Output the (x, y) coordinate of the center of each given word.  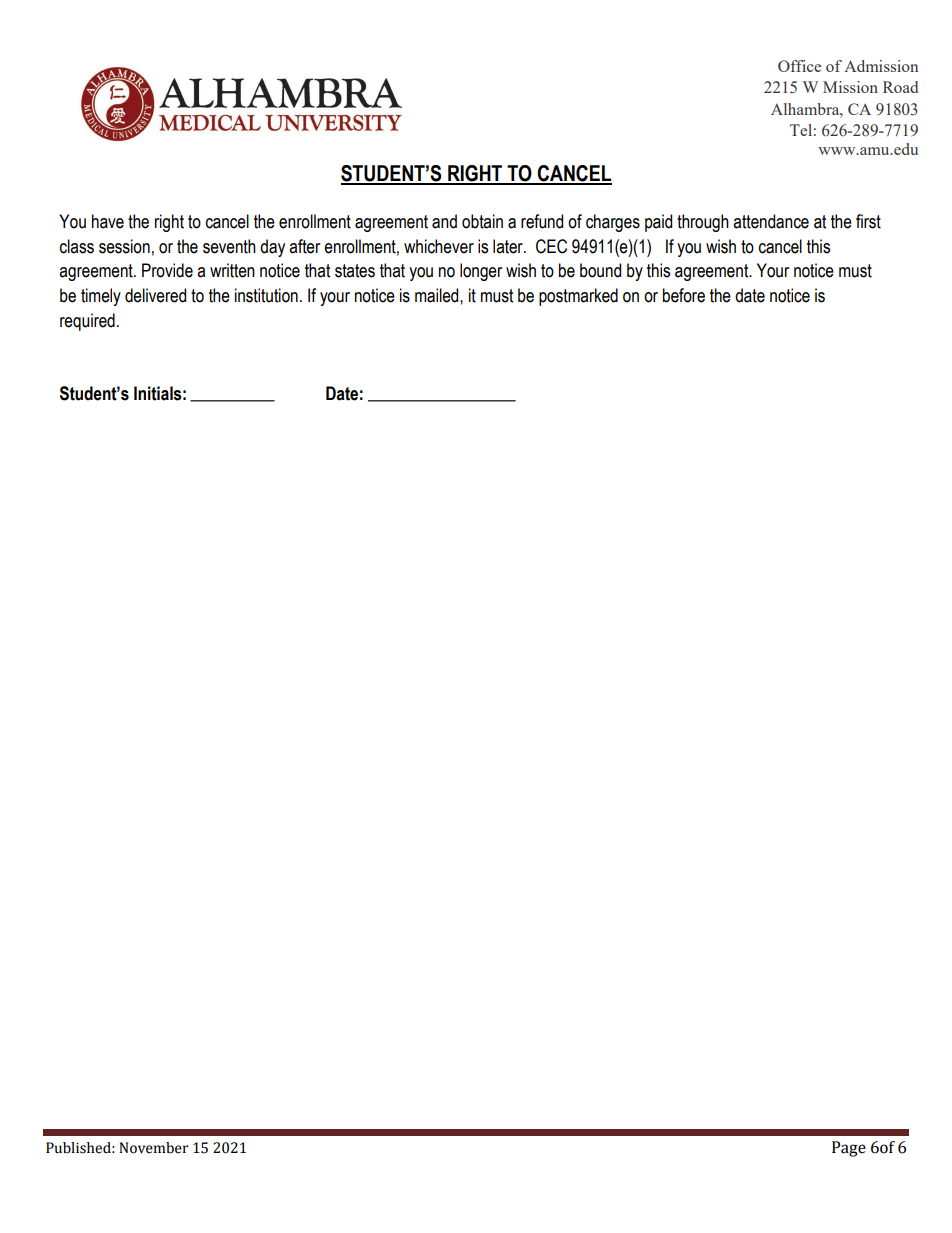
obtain (482, 221)
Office (799, 66)
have (108, 221)
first (868, 221)
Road (900, 87)
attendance (771, 221)
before (684, 295)
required (87, 322)
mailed (438, 295)
